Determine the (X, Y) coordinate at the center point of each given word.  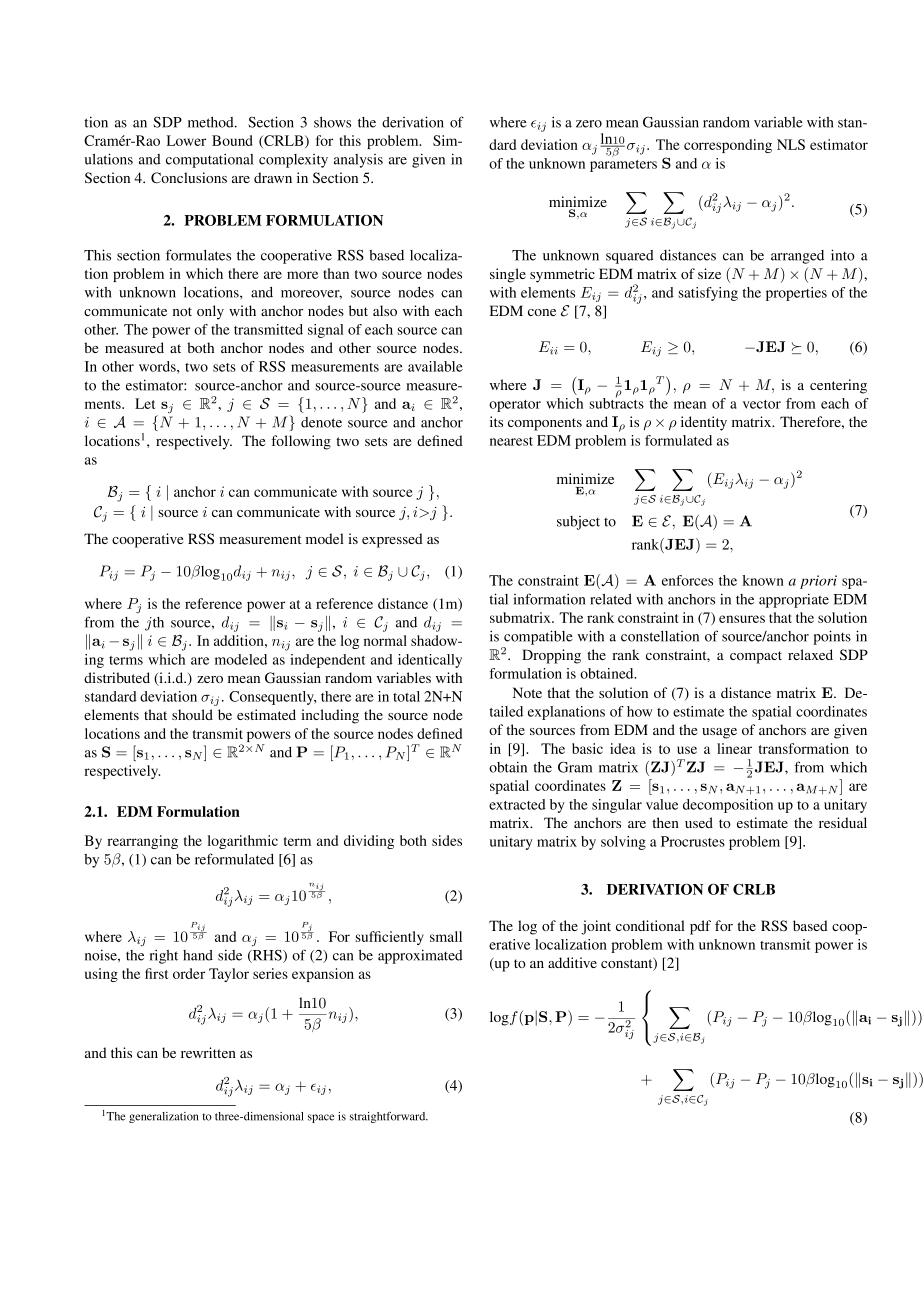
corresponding (728, 146)
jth (154, 624)
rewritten (208, 1052)
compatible (538, 637)
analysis (358, 161)
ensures (742, 619)
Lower (186, 140)
